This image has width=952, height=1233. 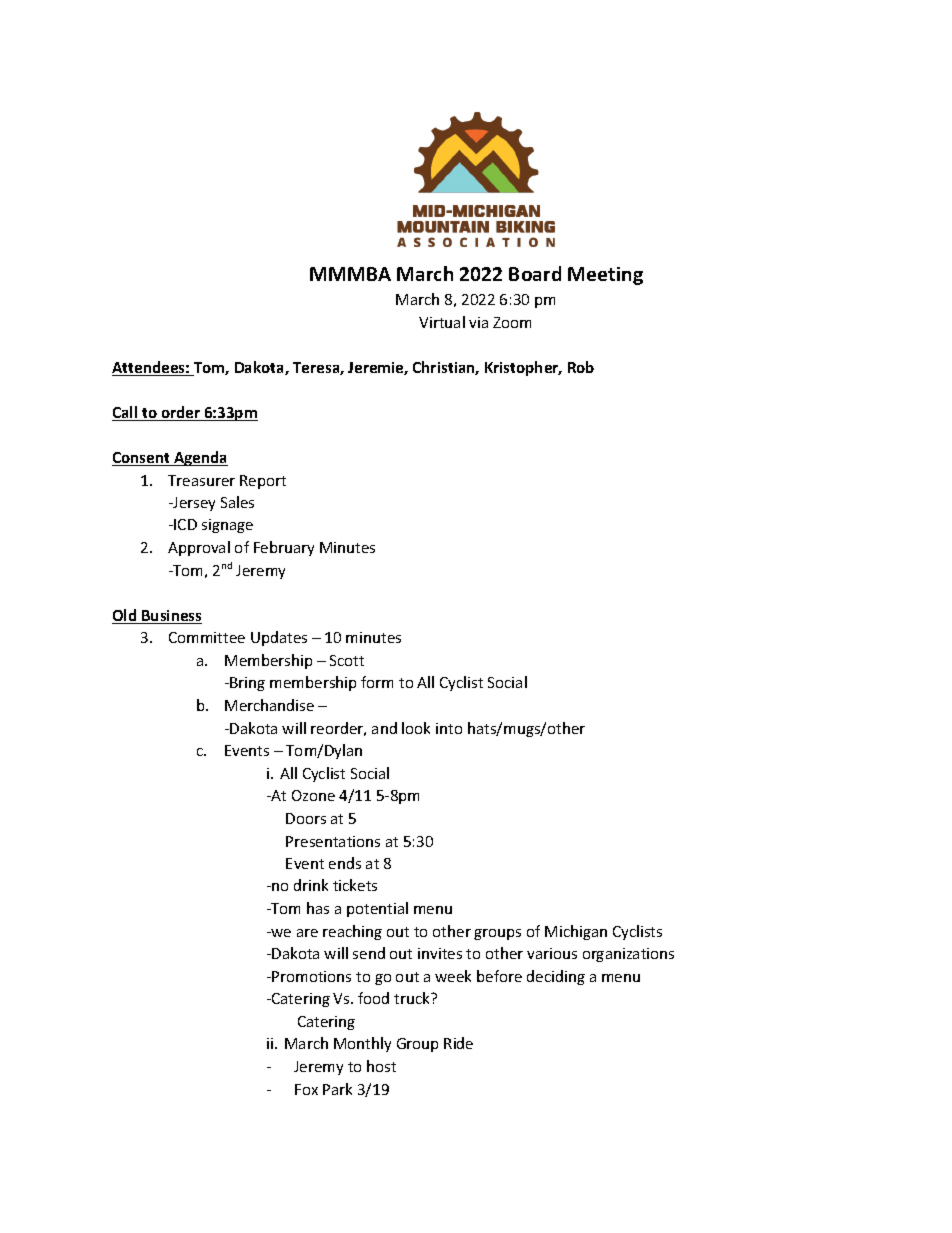 What do you see at coordinates (442, 322) in the image?
I see `Virtual` at bounding box center [442, 322].
